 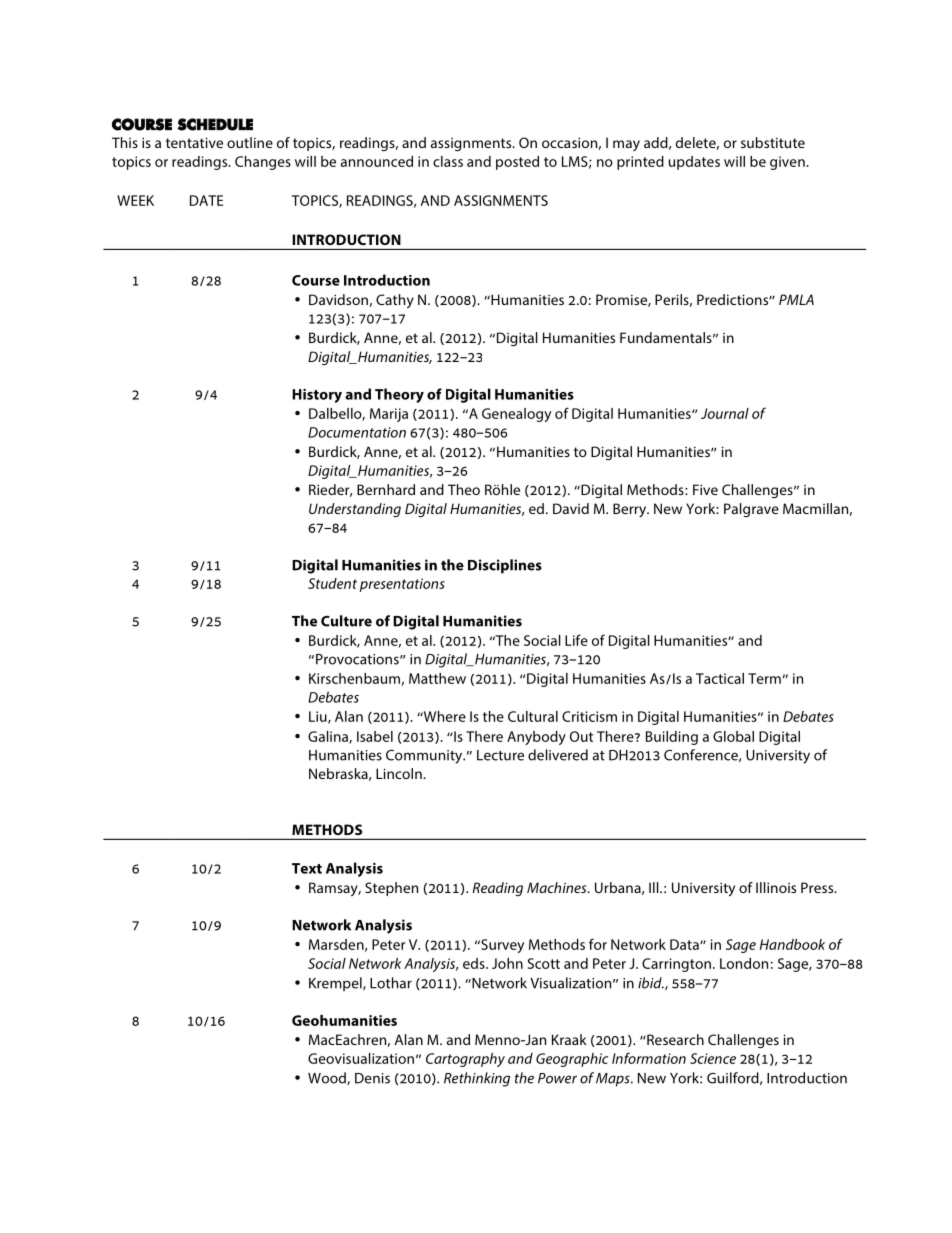 I want to click on Genealogy, so click(x=516, y=415).
